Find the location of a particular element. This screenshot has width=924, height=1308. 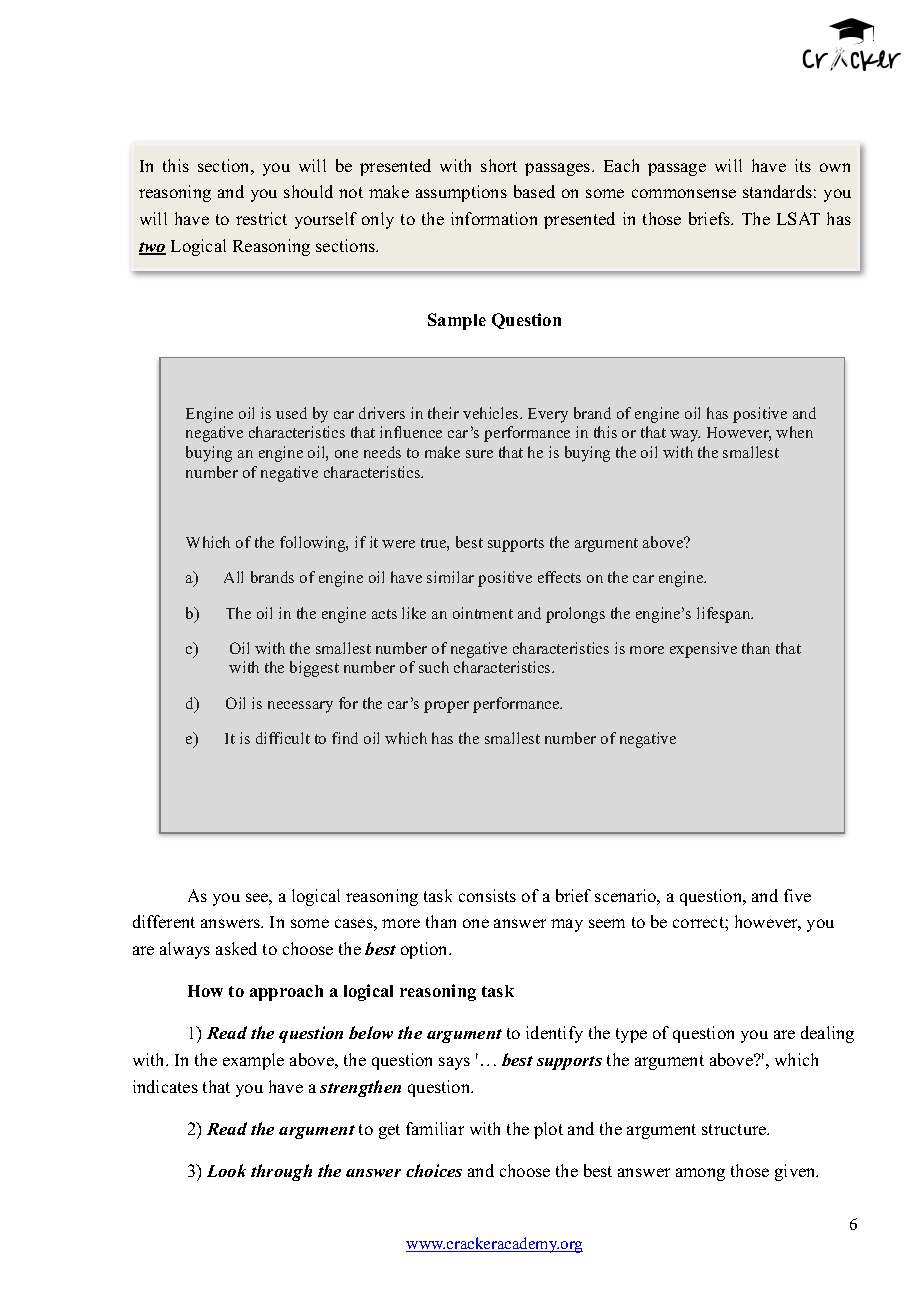

LSAT is located at coordinates (798, 218).
